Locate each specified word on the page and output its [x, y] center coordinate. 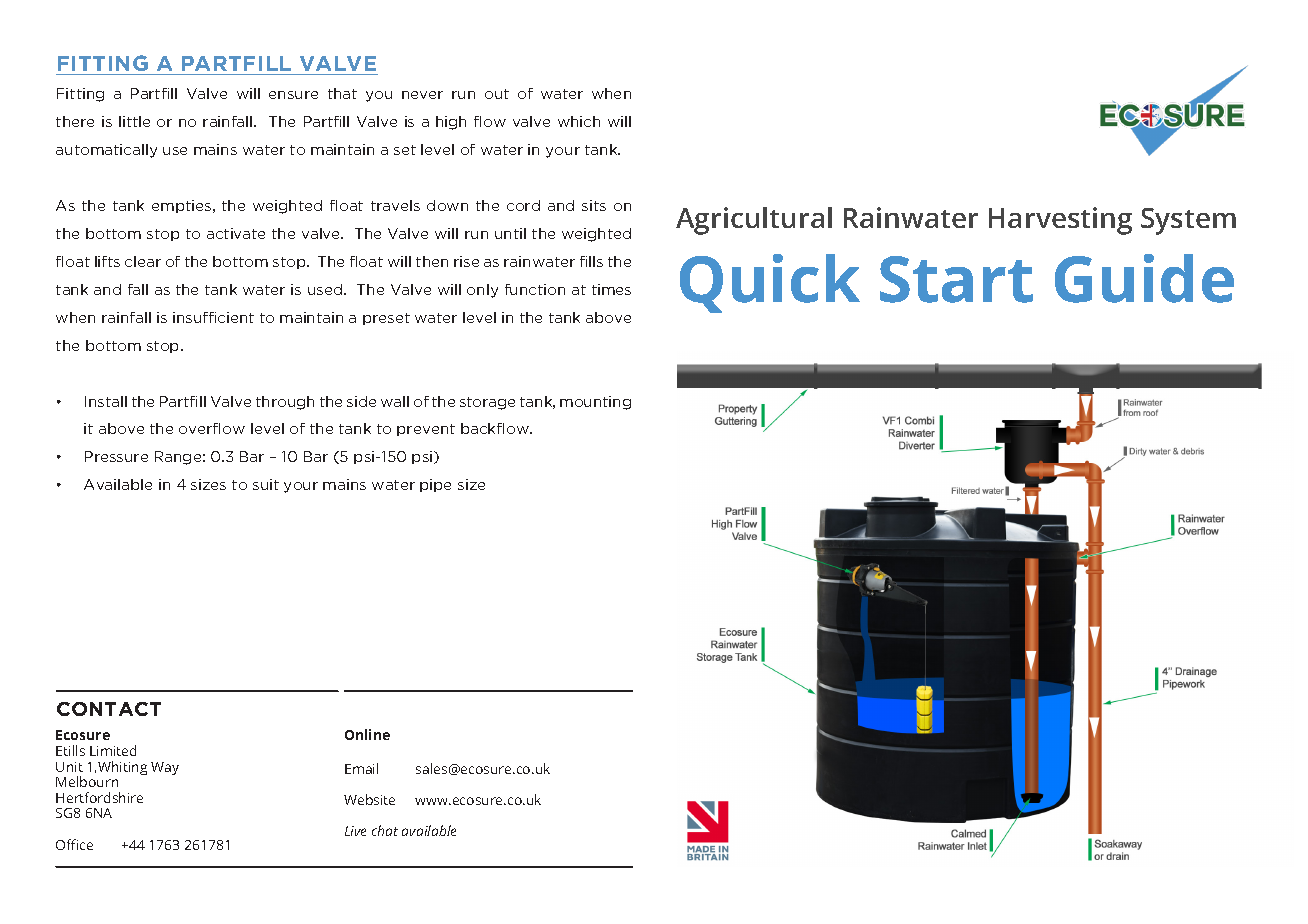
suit [266, 484]
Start [956, 279]
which [579, 121]
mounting [595, 403]
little [134, 121]
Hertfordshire [99, 797]
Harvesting [1060, 221]
